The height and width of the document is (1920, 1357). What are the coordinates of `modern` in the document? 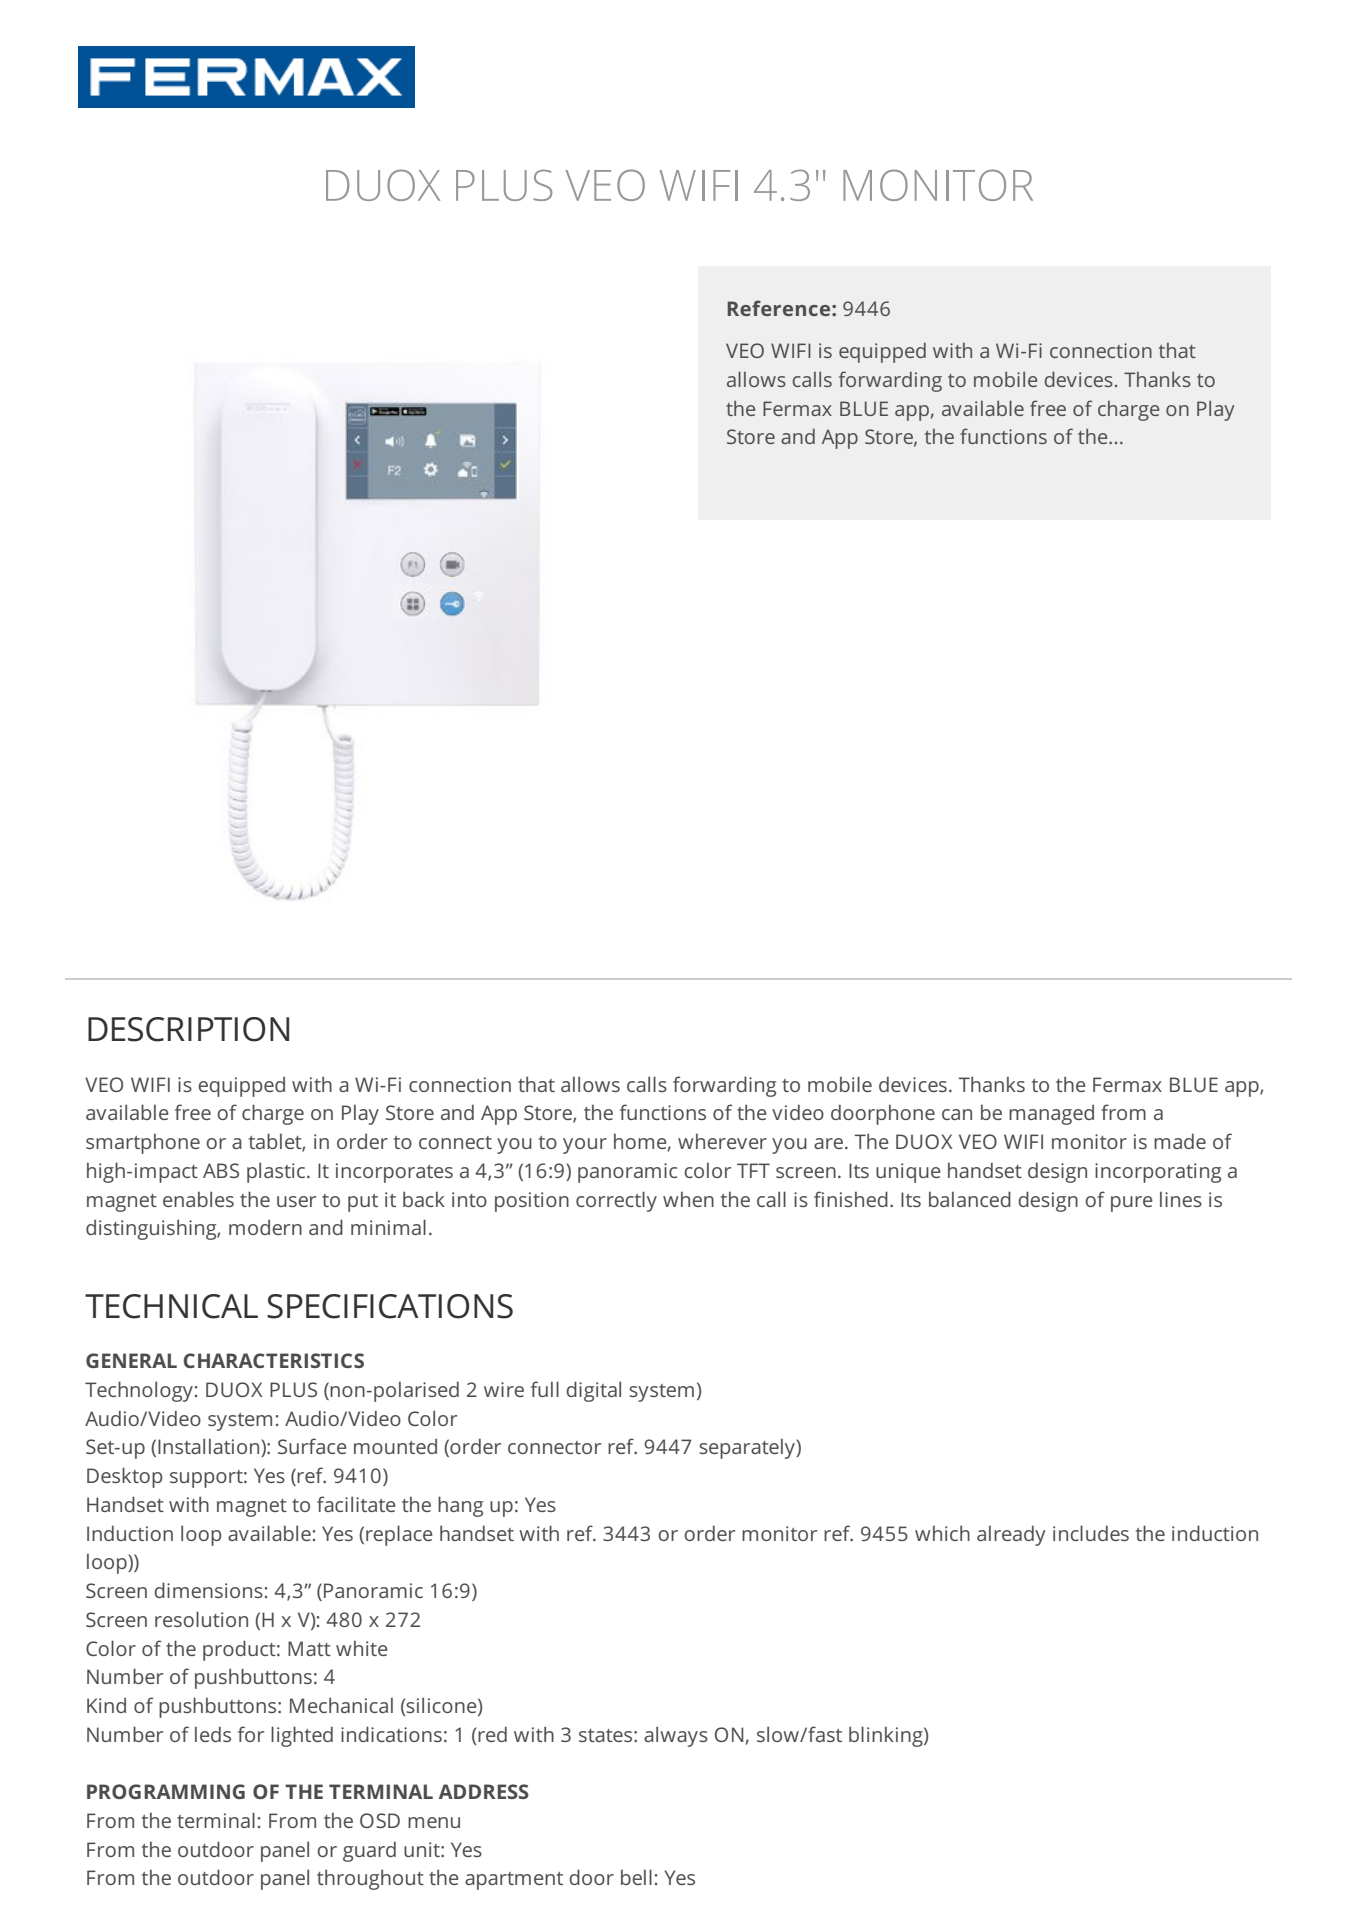 It's located at (265, 1227).
